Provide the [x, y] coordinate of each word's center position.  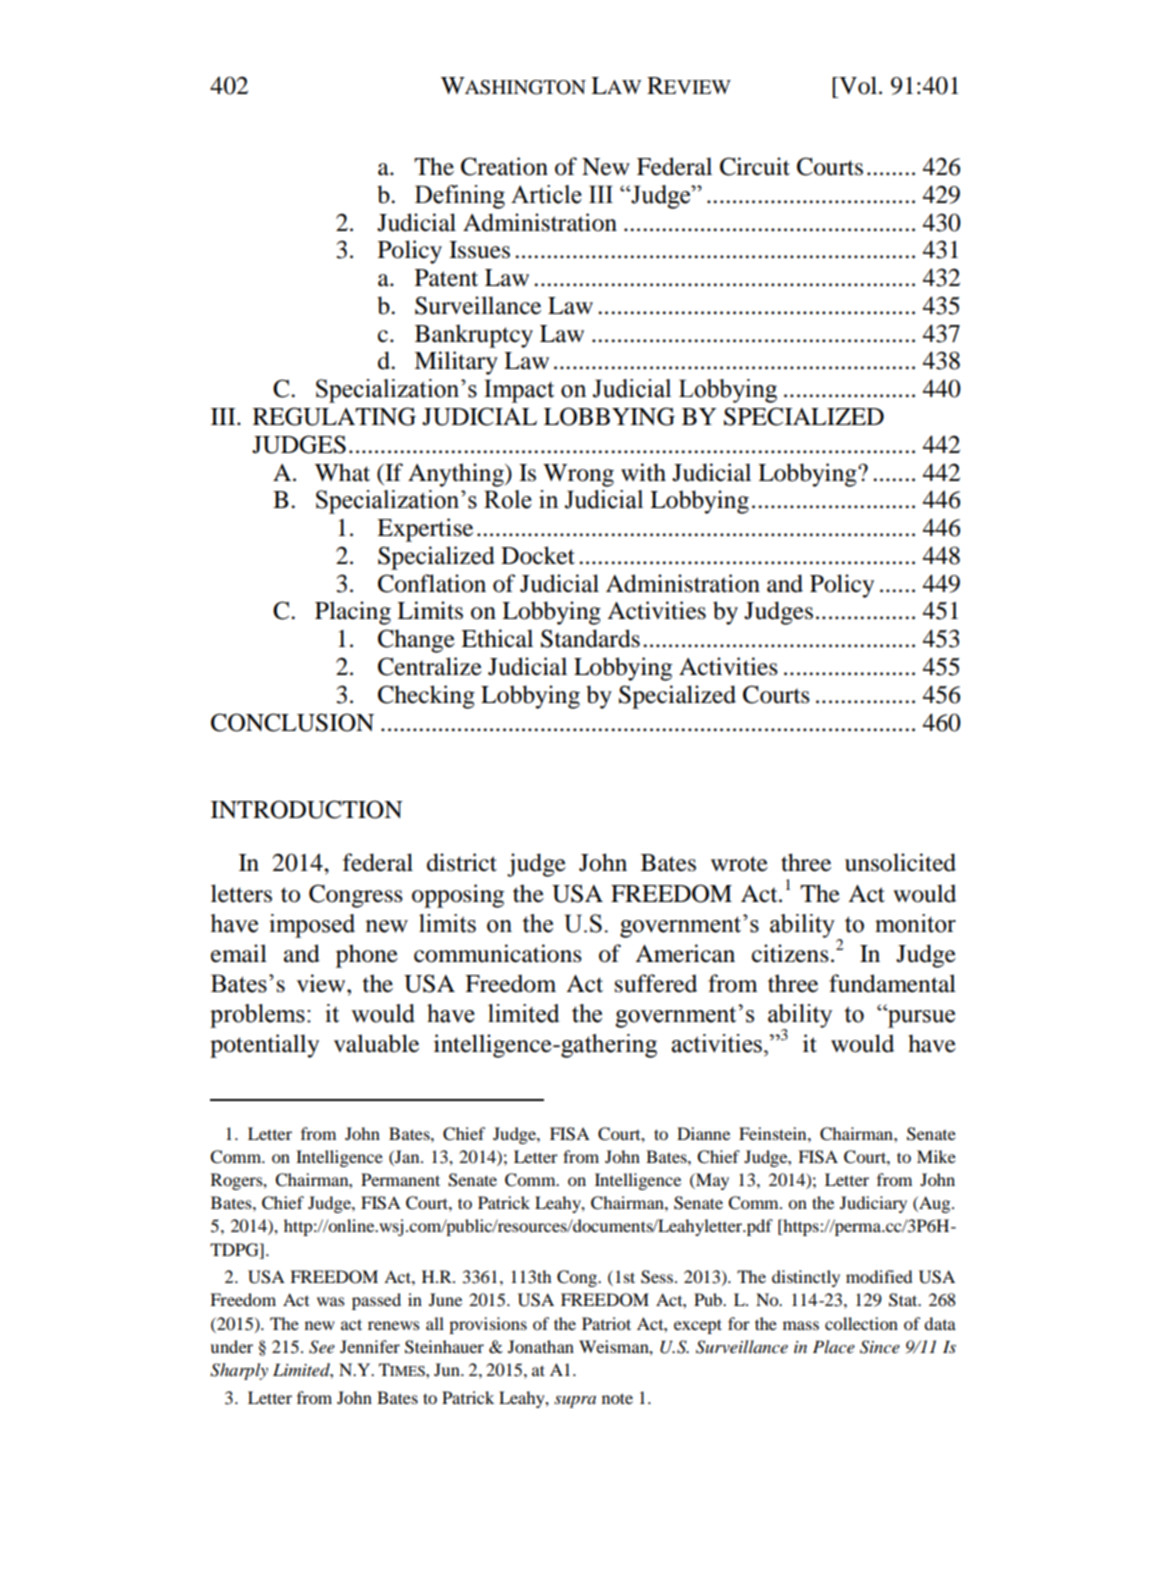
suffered [656, 983]
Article [546, 194]
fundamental [892, 983]
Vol [857, 85]
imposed [312, 926]
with [643, 472]
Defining [460, 197]
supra [575, 1402]
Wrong [578, 475]
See [322, 1347]
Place [834, 1346]
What [342, 472]
